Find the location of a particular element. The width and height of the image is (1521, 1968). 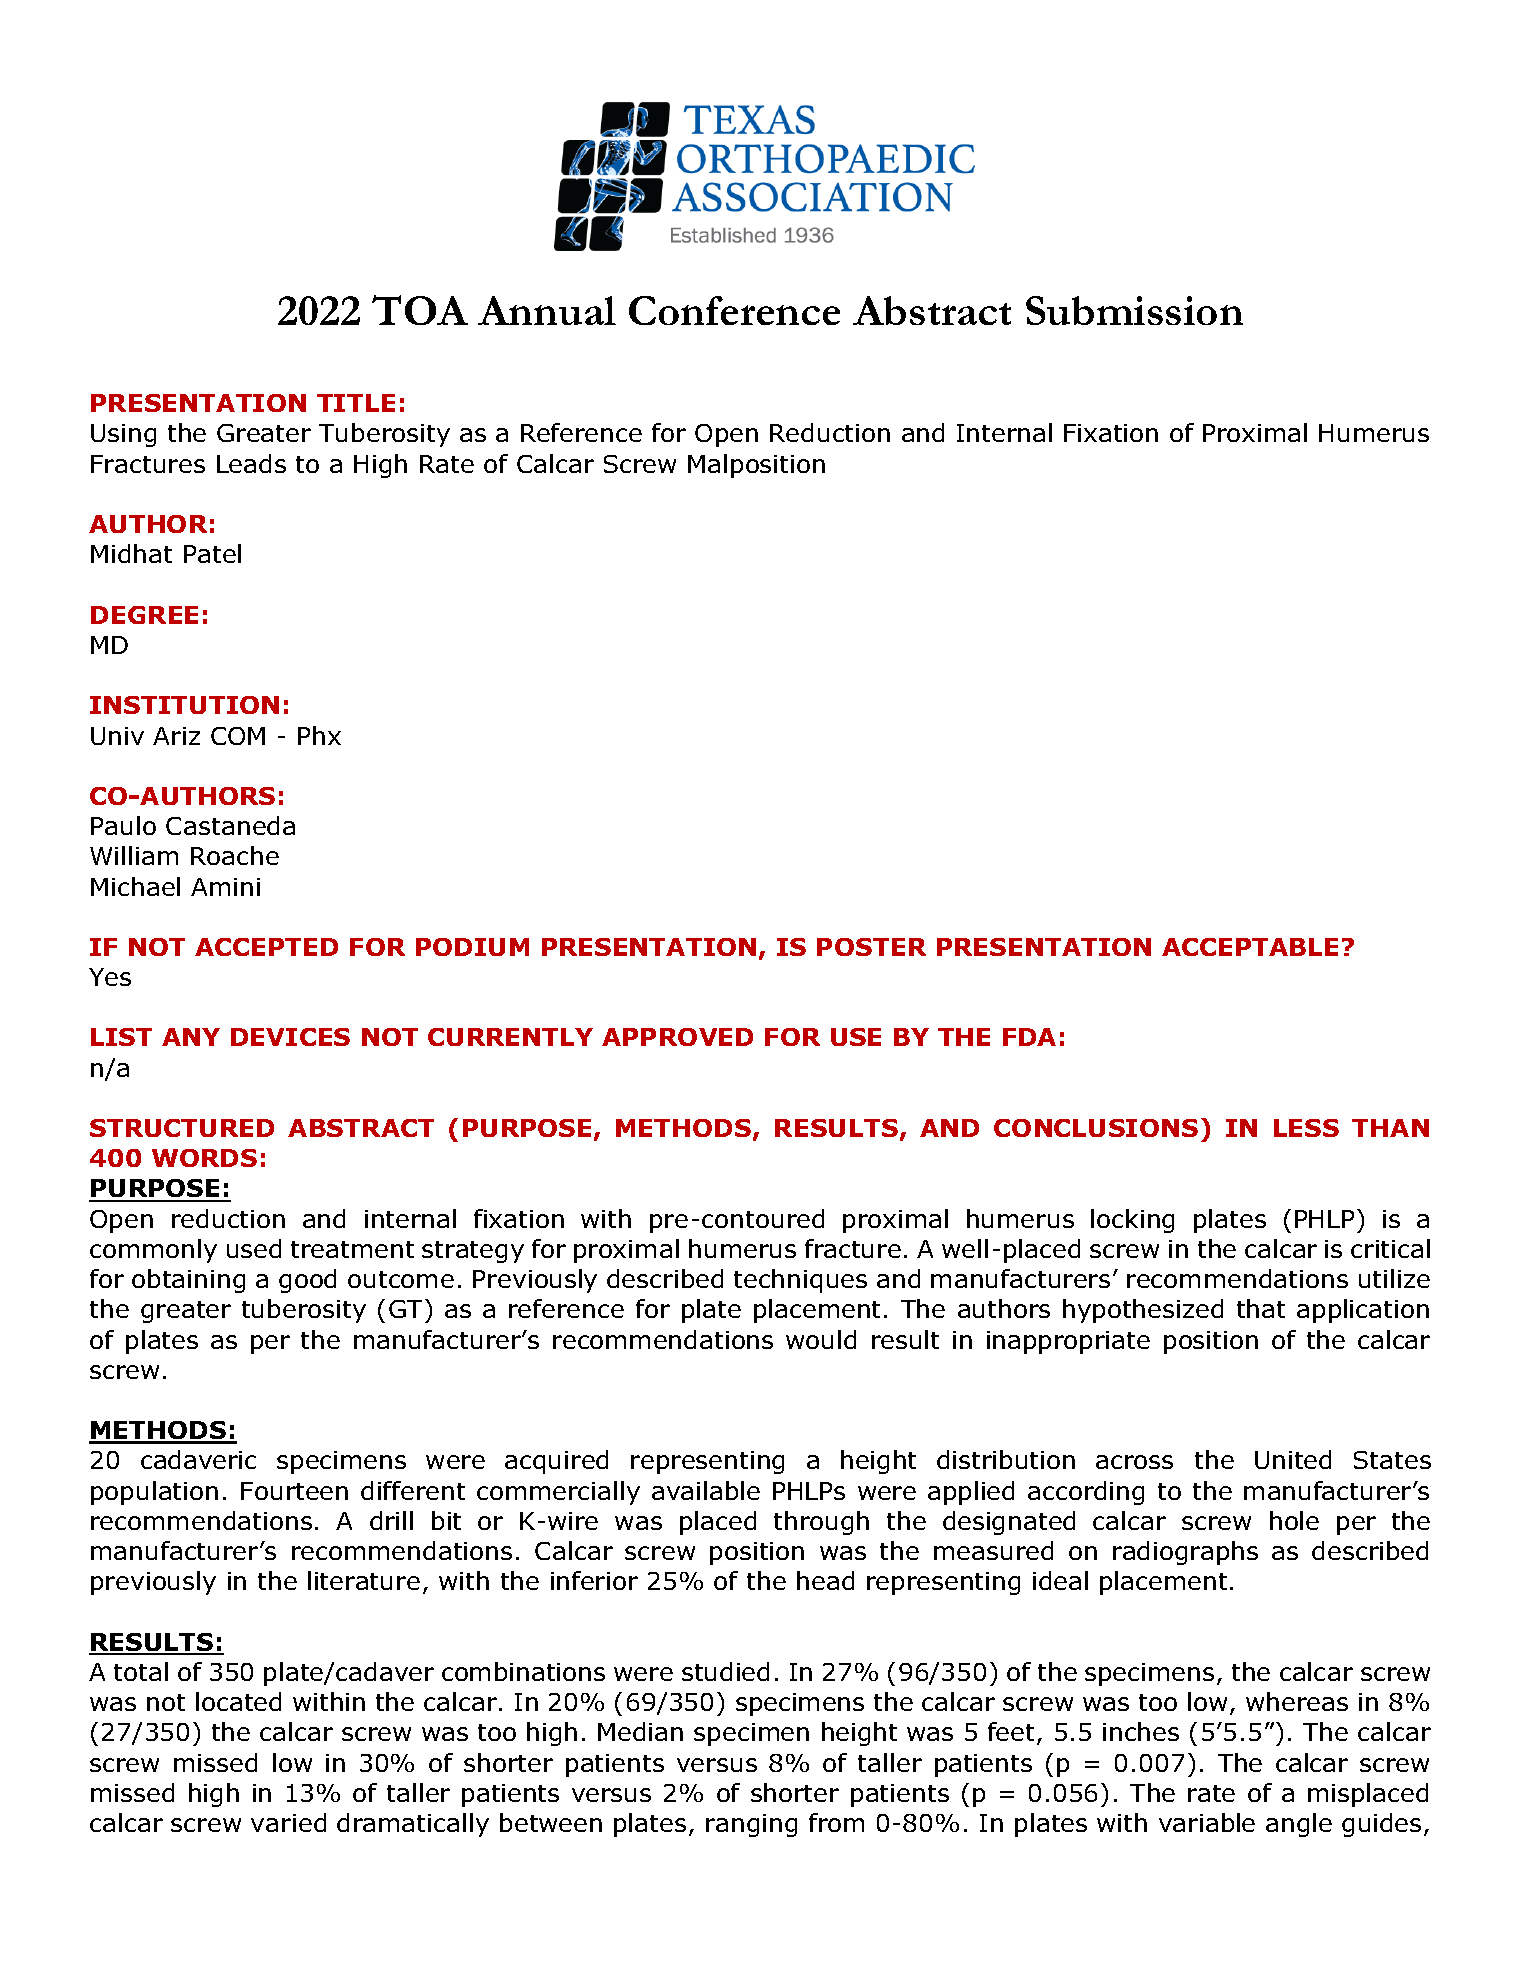

techniques is located at coordinates (800, 1281).
